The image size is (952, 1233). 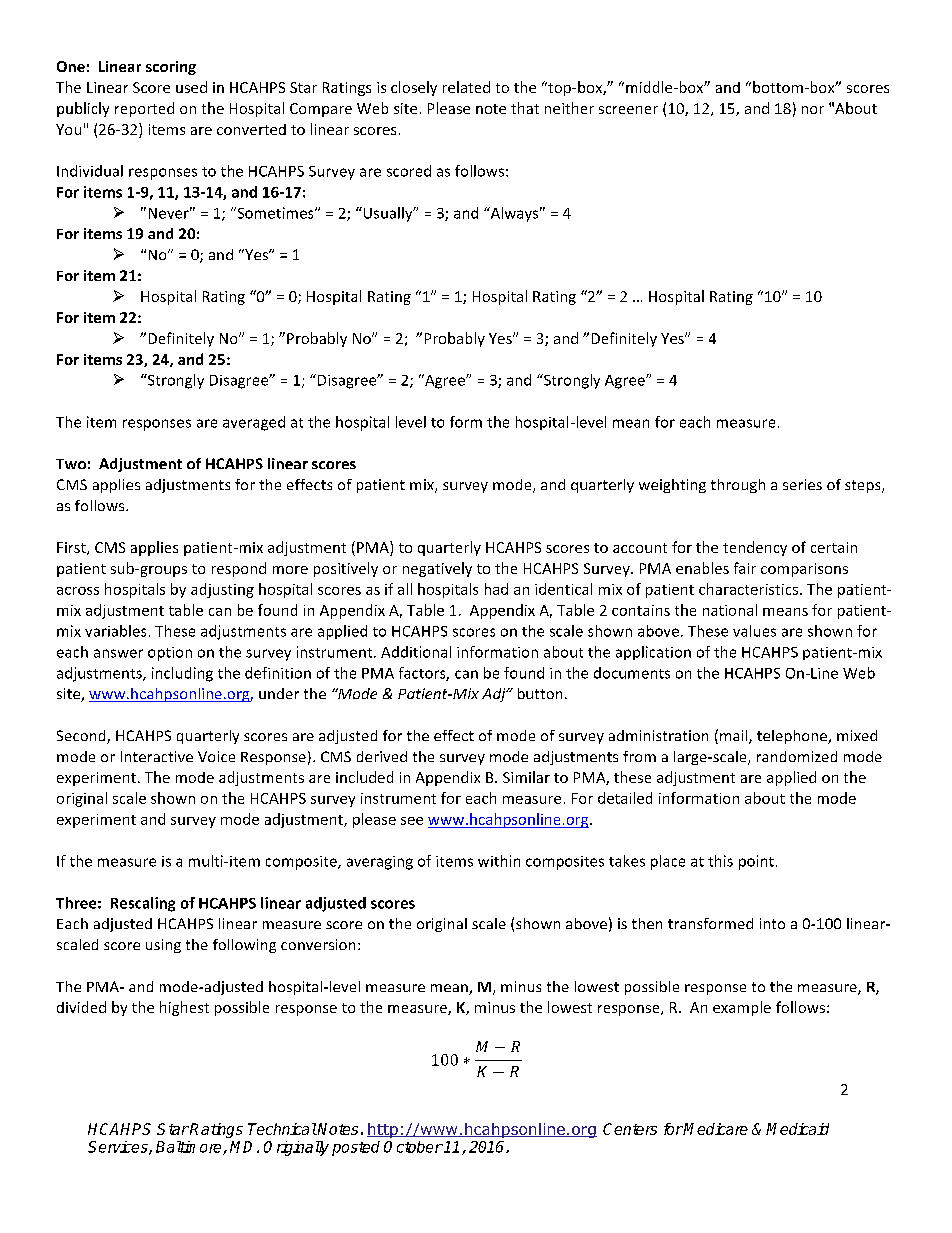 What do you see at coordinates (119, 1148) in the screenshot?
I see `Services` at bounding box center [119, 1148].
